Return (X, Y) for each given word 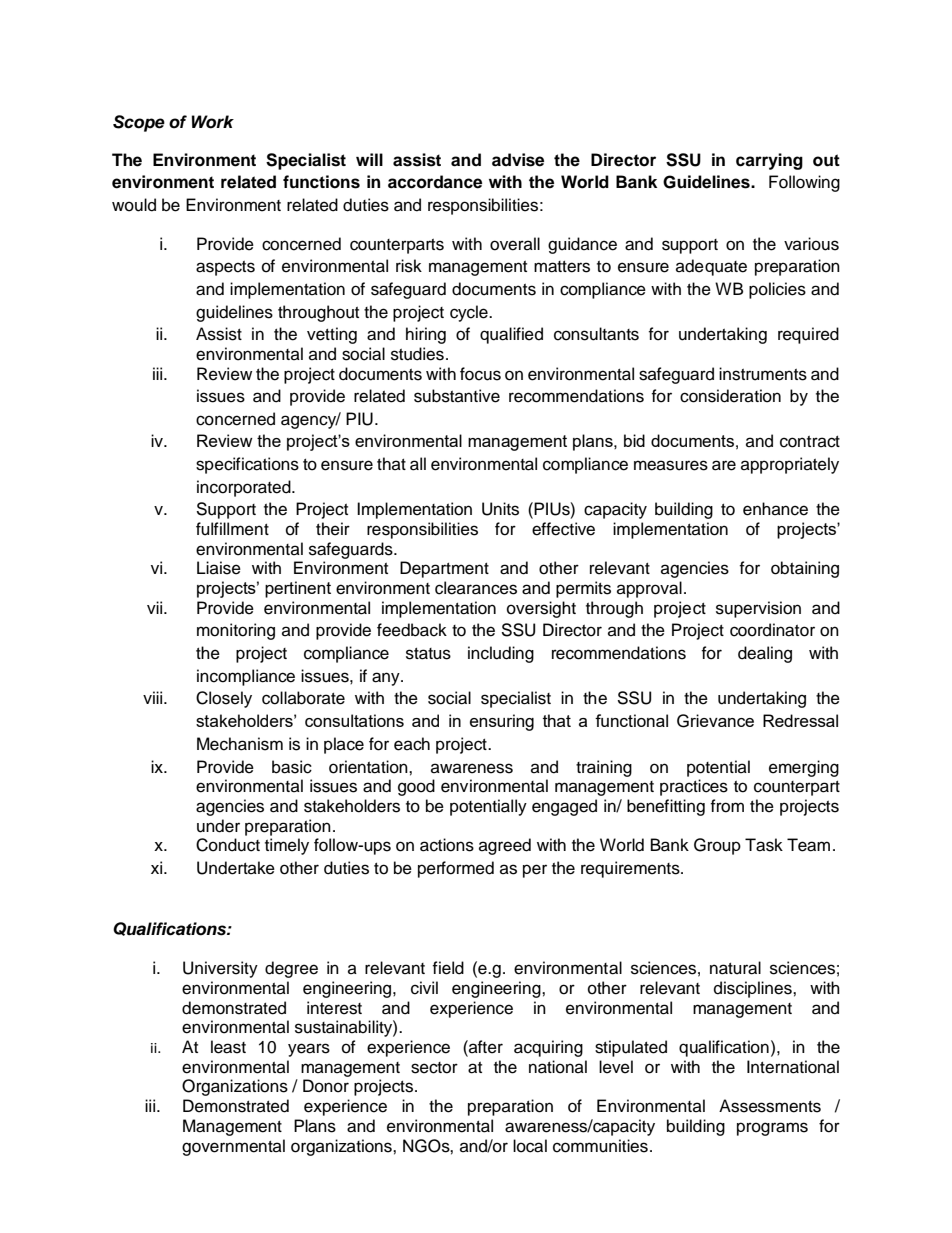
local (530, 1146)
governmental (233, 1147)
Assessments (770, 1106)
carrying (769, 161)
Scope (139, 123)
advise (518, 160)
